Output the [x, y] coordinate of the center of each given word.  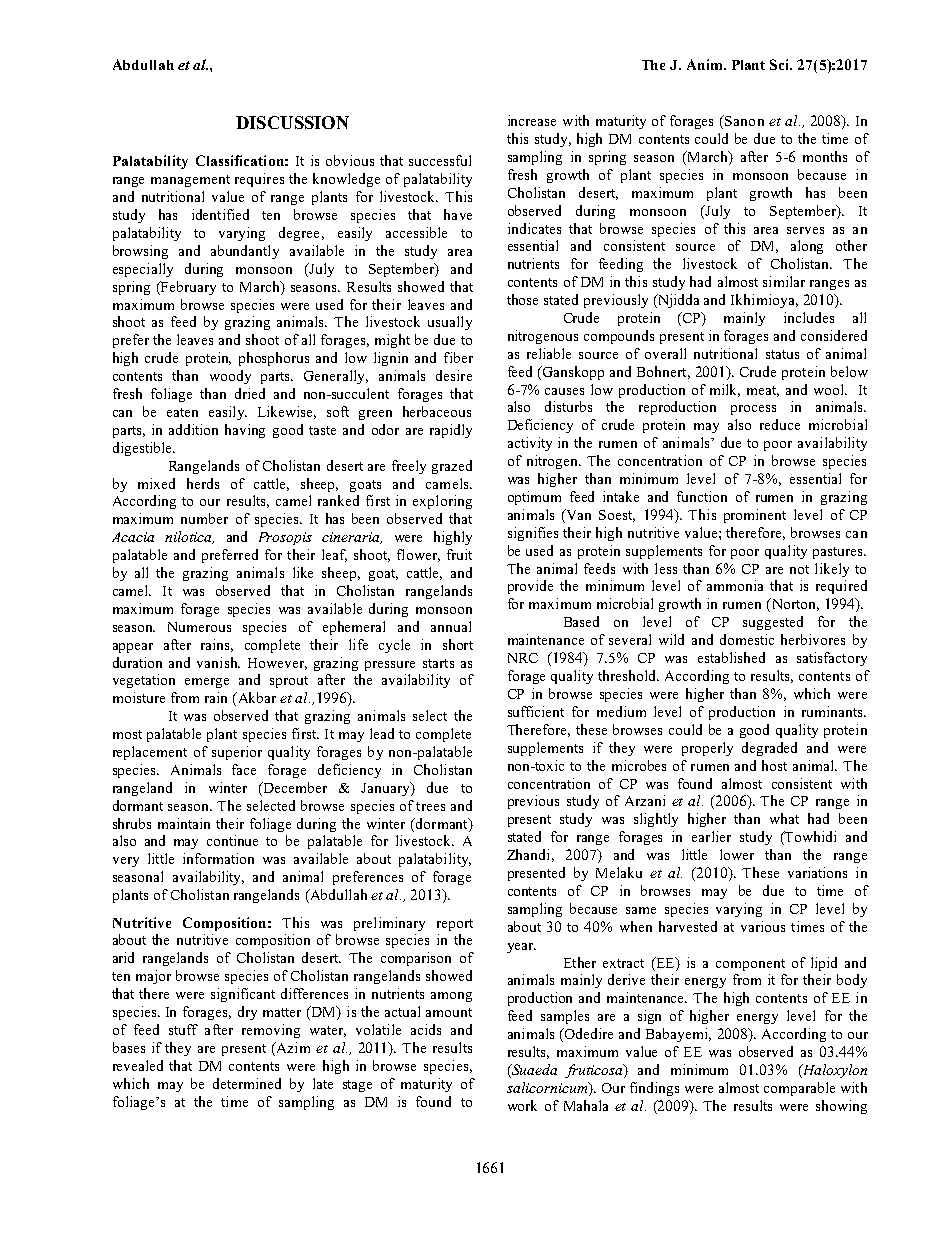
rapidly [451, 431]
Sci [781, 64]
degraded [769, 749]
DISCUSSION [292, 122]
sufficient [536, 711]
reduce [780, 424]
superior [237, 753]
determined [247, 1083]
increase [532, 120]
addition [193, 429]
